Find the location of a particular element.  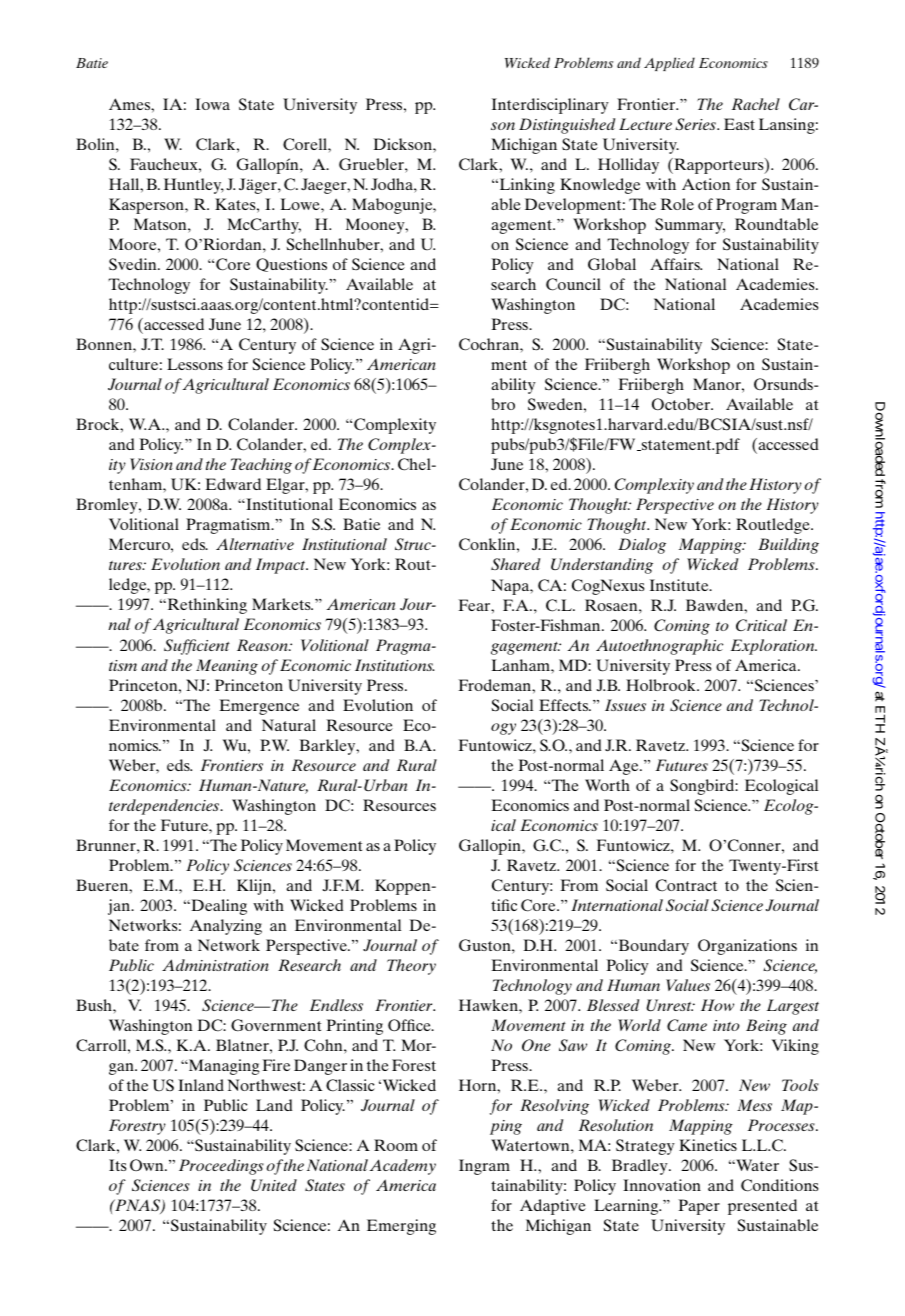

Its is located at coordinates (117, 1165).
